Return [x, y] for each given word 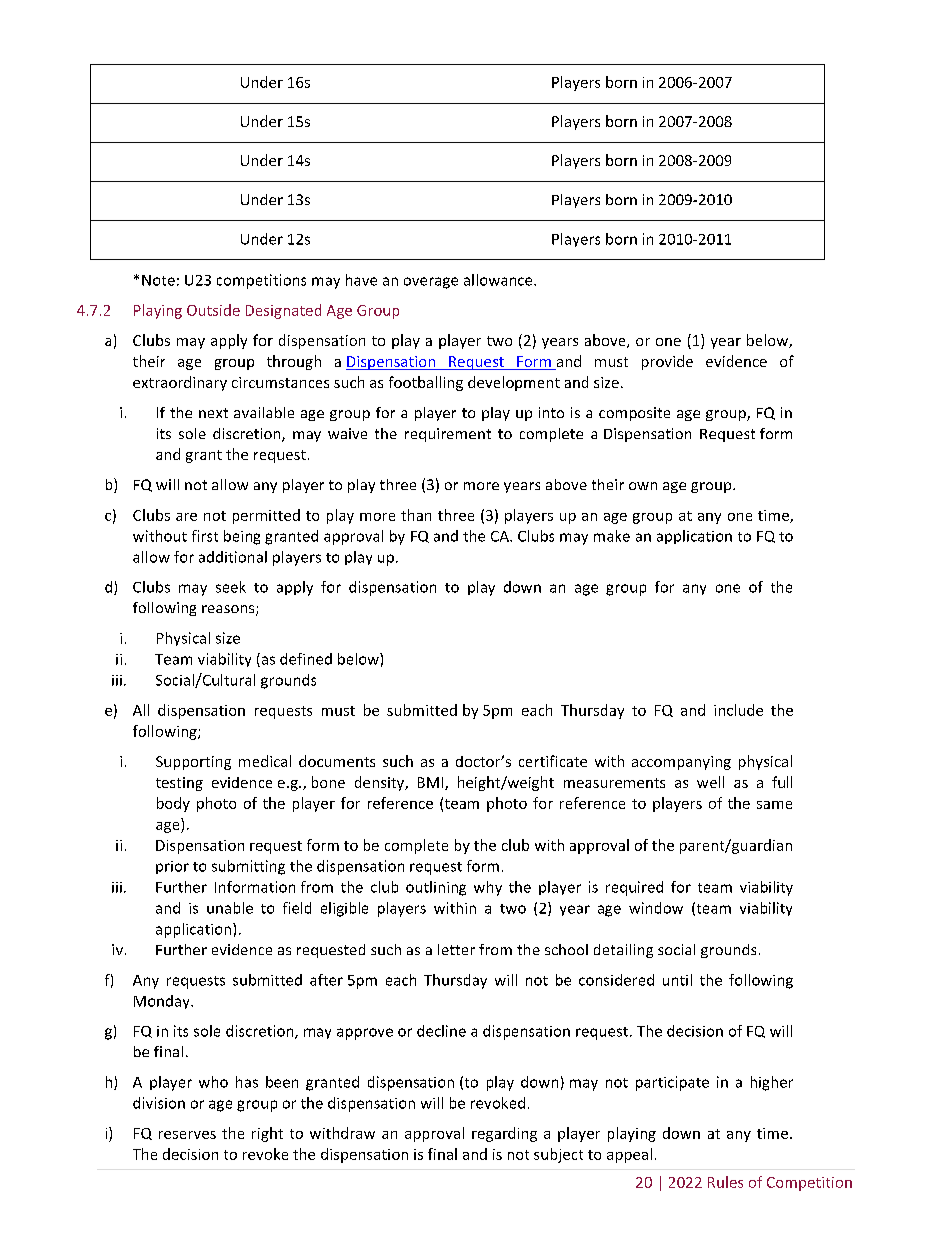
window [656, 908]
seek [231, 587]
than [416, 515]
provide [667, 362]
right [267, 1134]
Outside [213, 310]
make [612, 536]
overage [431, 283]
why [488, 888]
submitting [248, 867]
